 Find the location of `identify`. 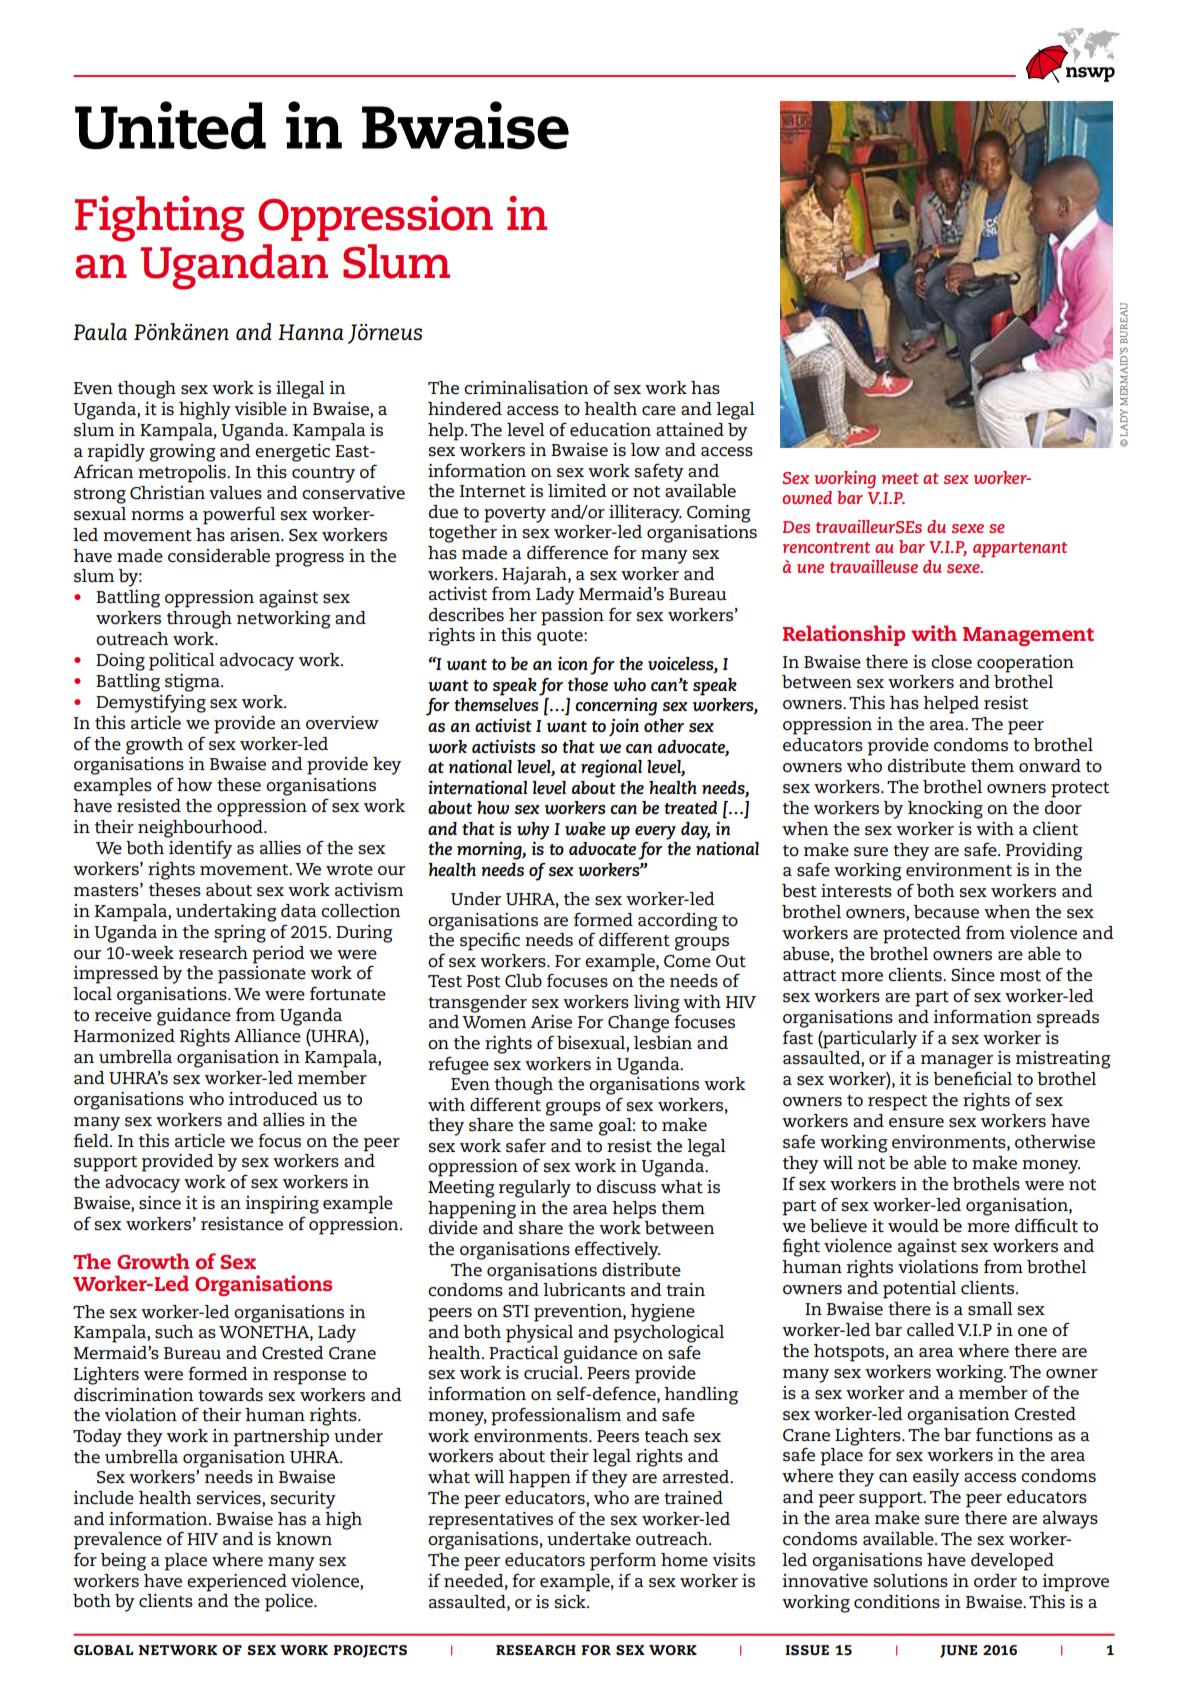

identify is located at coordinates (200, 850).
